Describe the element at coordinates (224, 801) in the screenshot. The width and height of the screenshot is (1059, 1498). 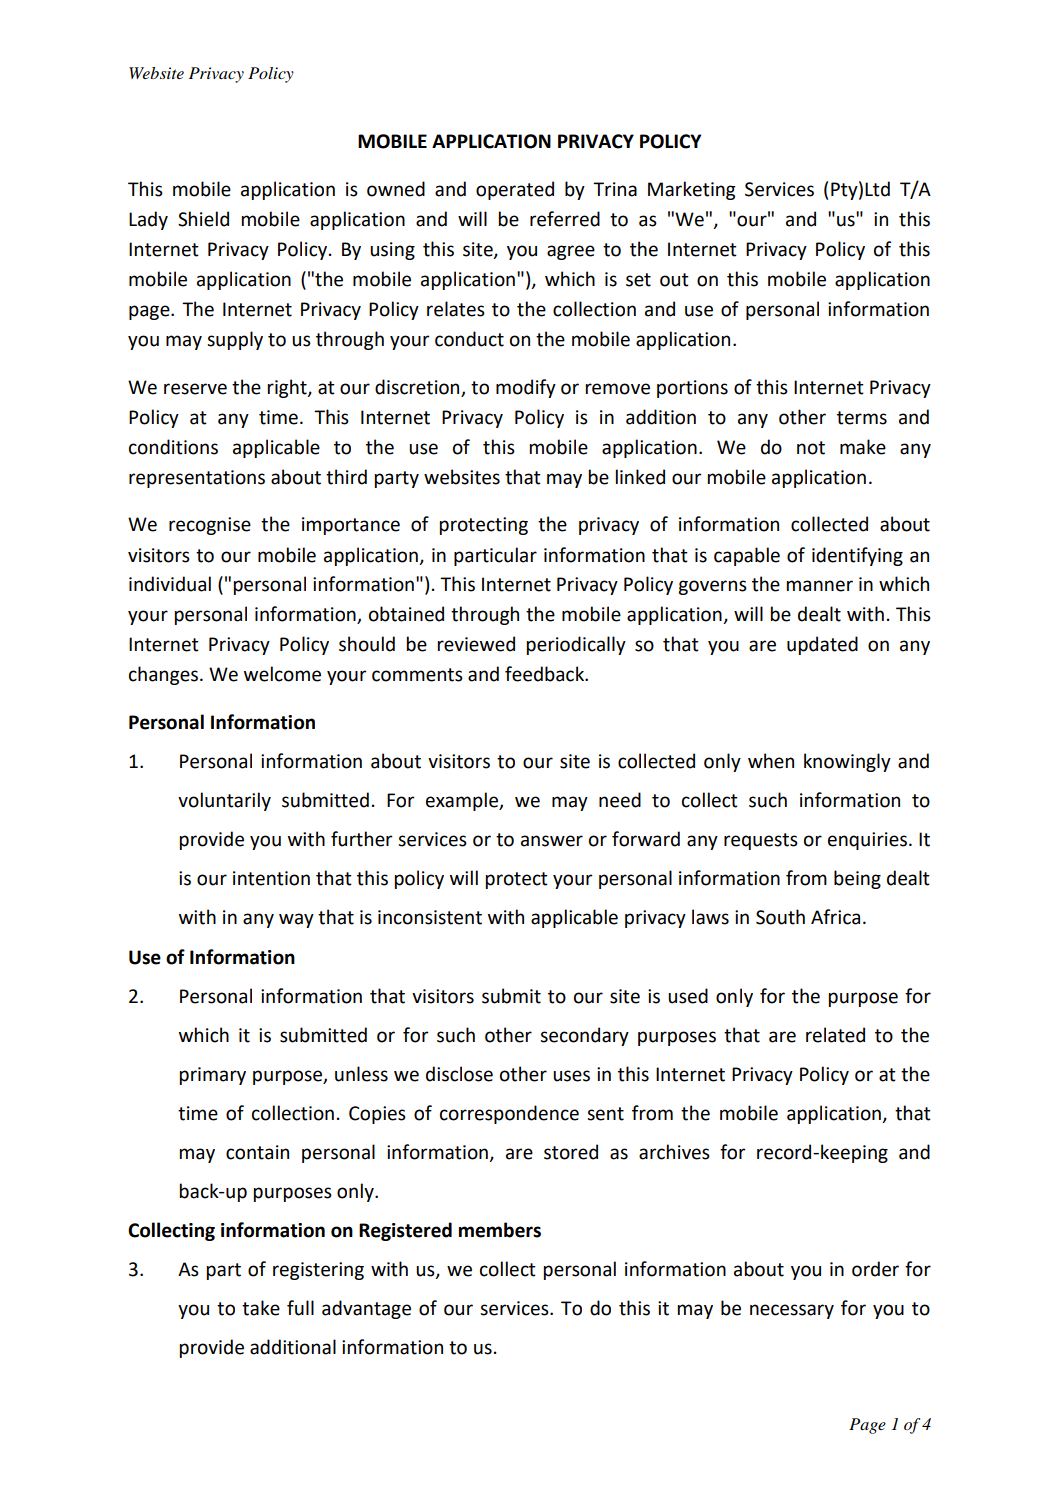
I see `voluntarily` at that location.
